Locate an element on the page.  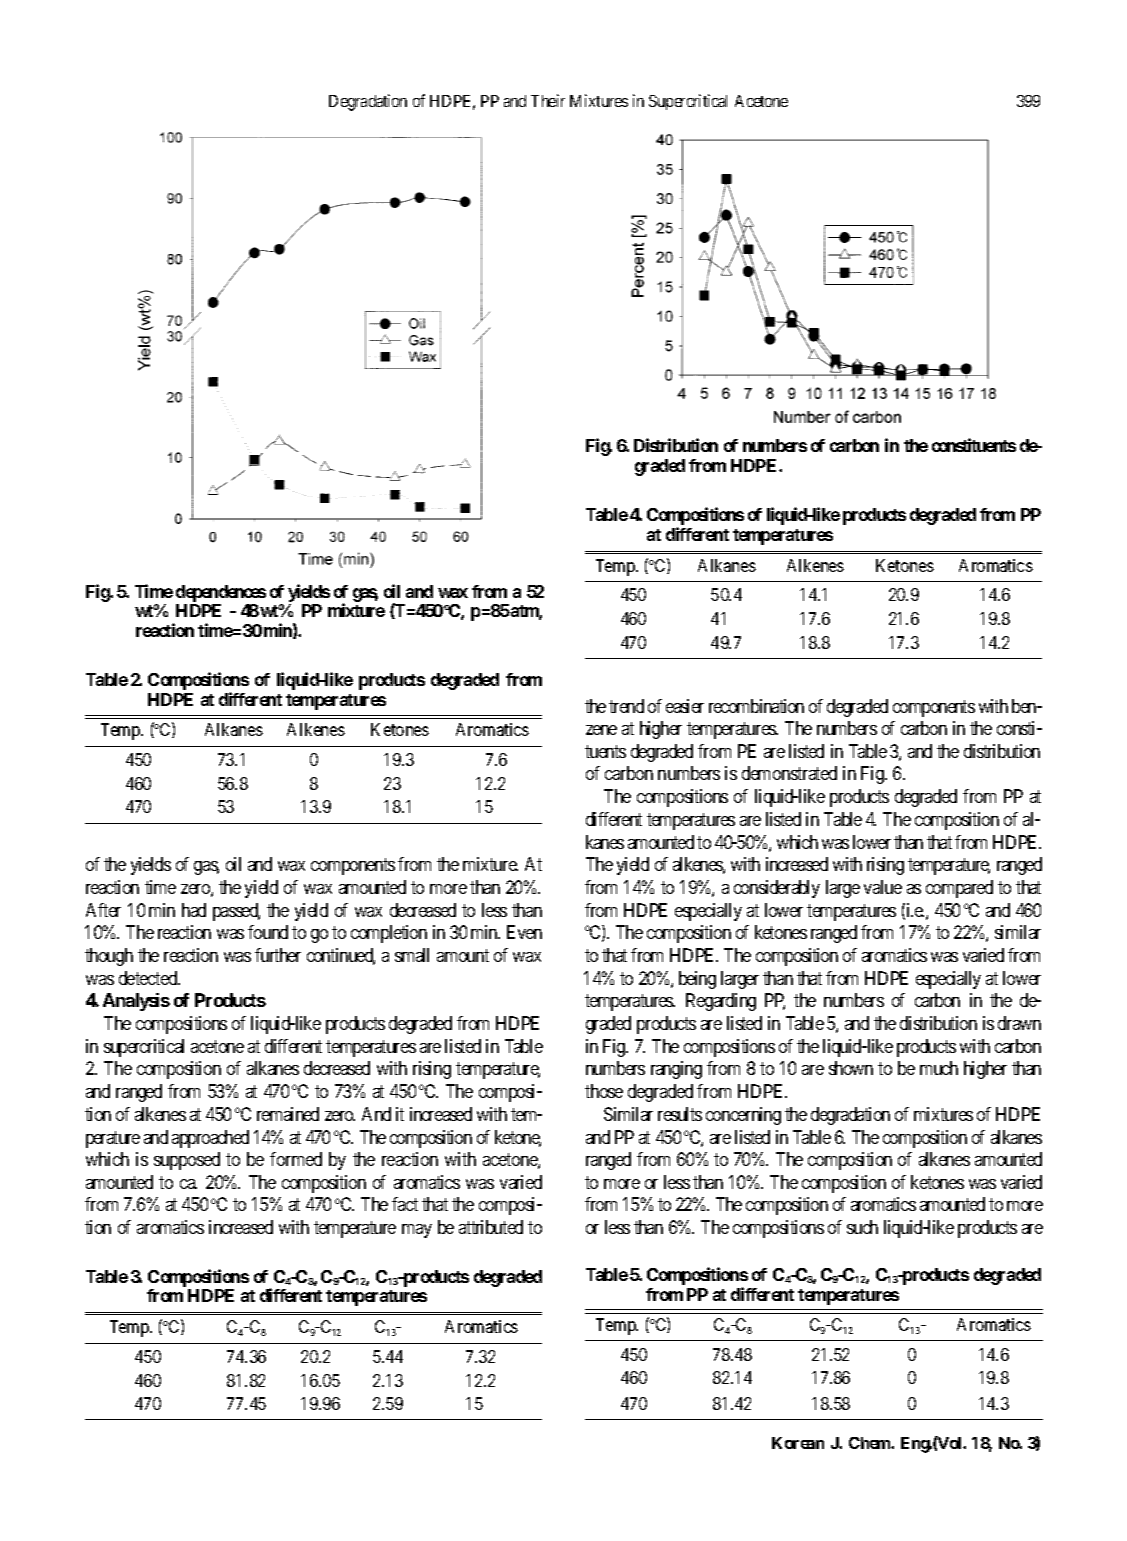
easier is located at coordinates (685, 706).
